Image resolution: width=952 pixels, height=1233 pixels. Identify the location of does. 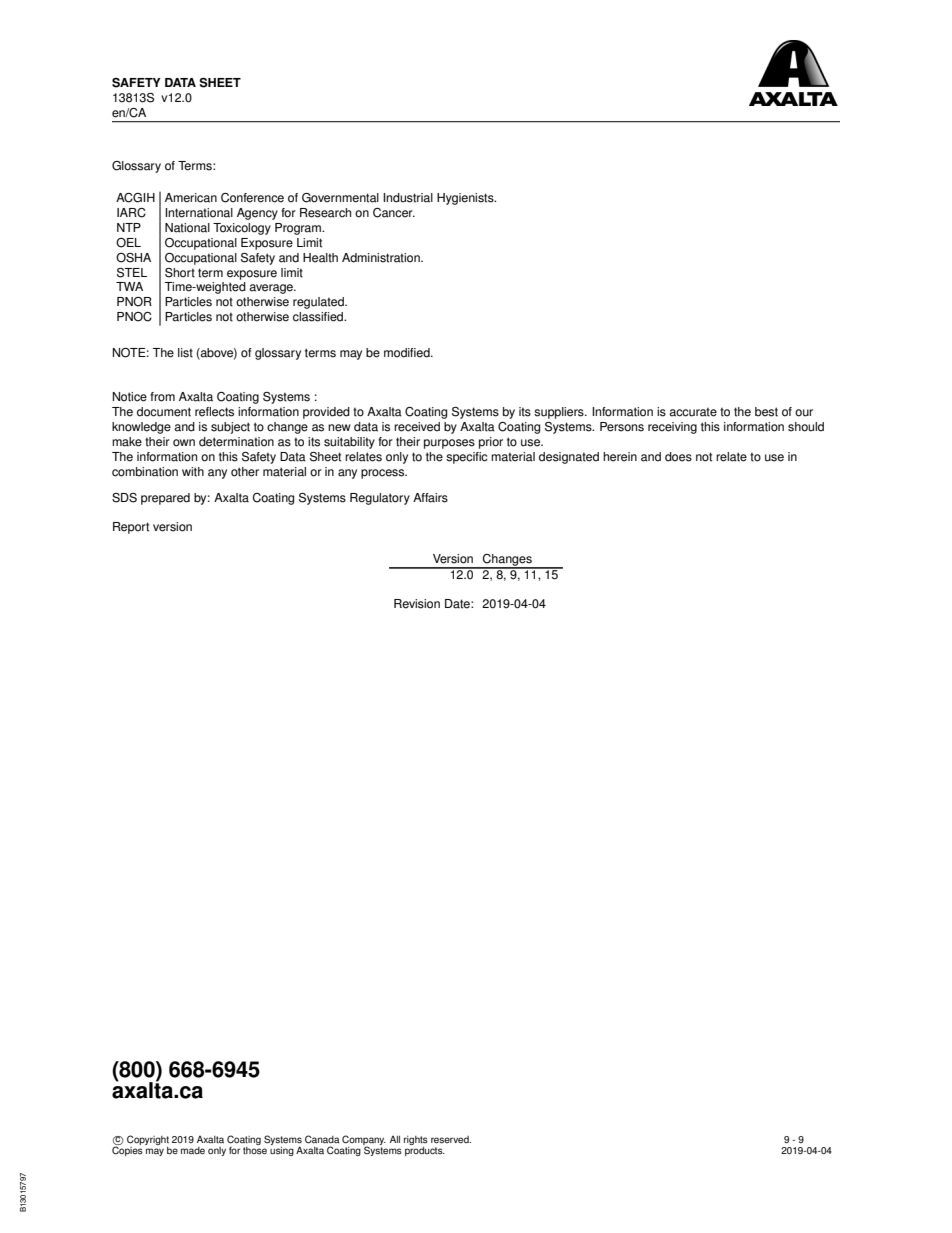
(678, 457).
